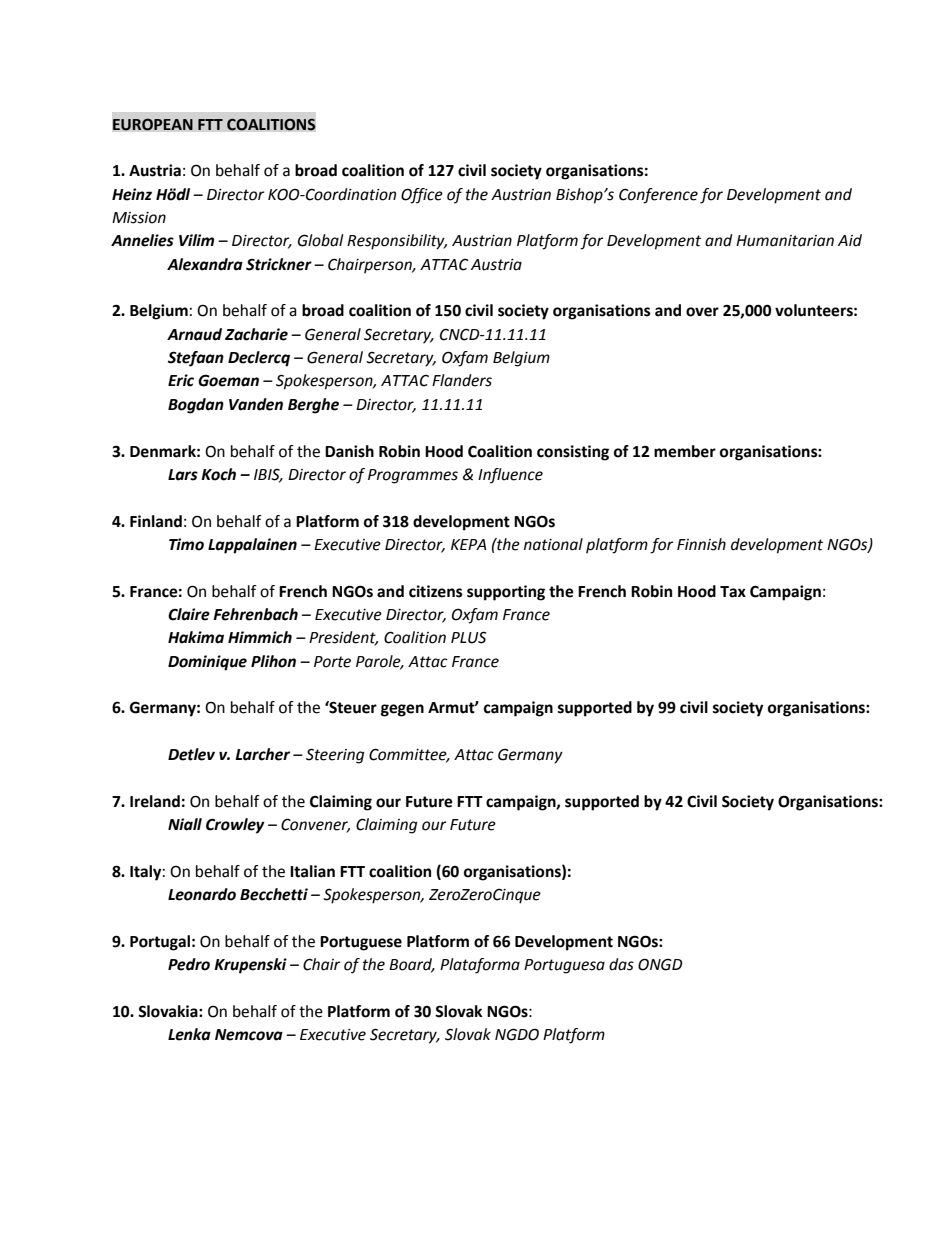  What do you see at coordinates (553, 544) in the page?
I see `national` at bounding box center [553, 544].
